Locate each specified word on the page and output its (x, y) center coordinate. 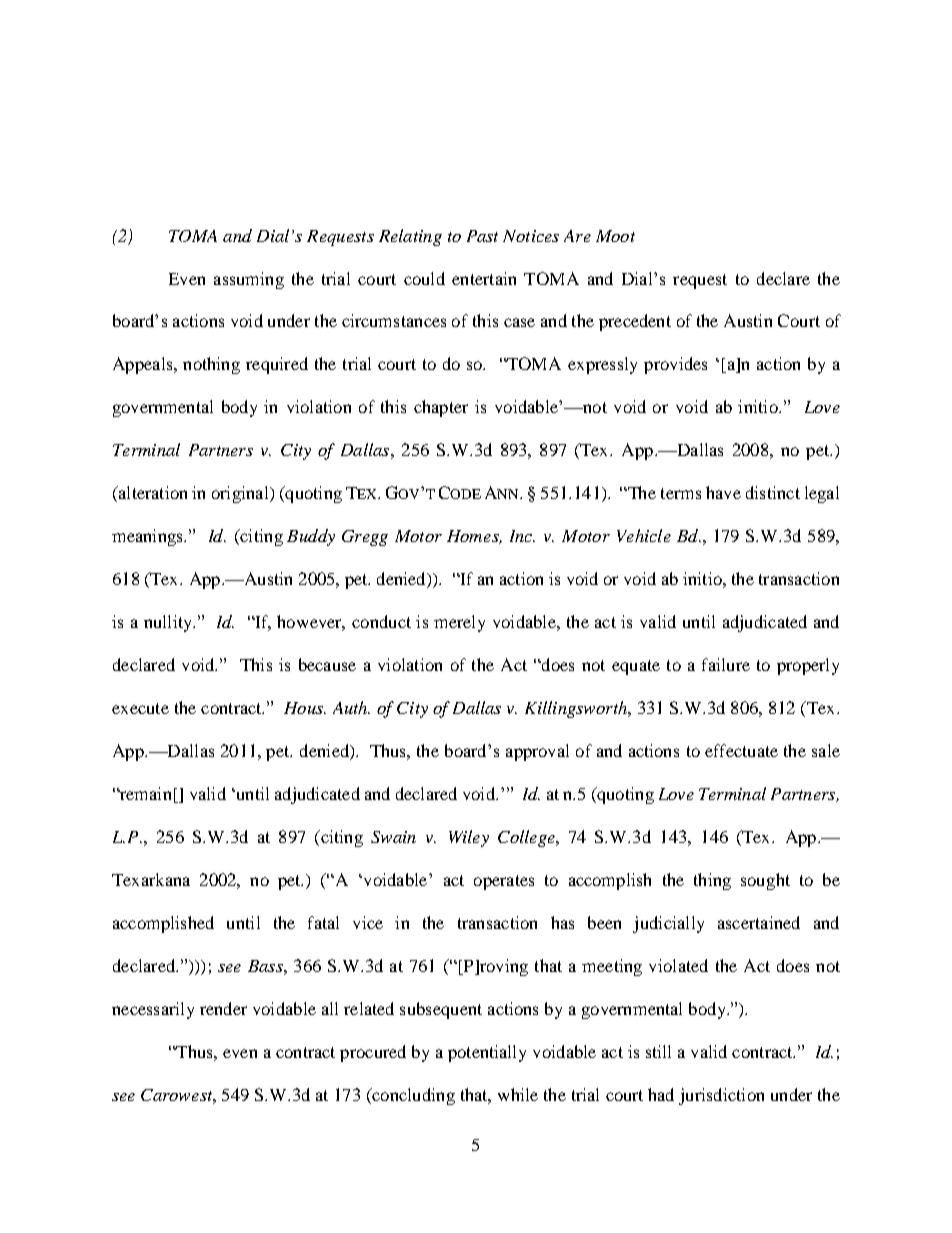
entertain (484, 278)
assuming (249, 280)
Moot (615, 236)
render (223, 1008)
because (327, 664)
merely (459, 623)
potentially (487, 1053)
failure (726, 664)
